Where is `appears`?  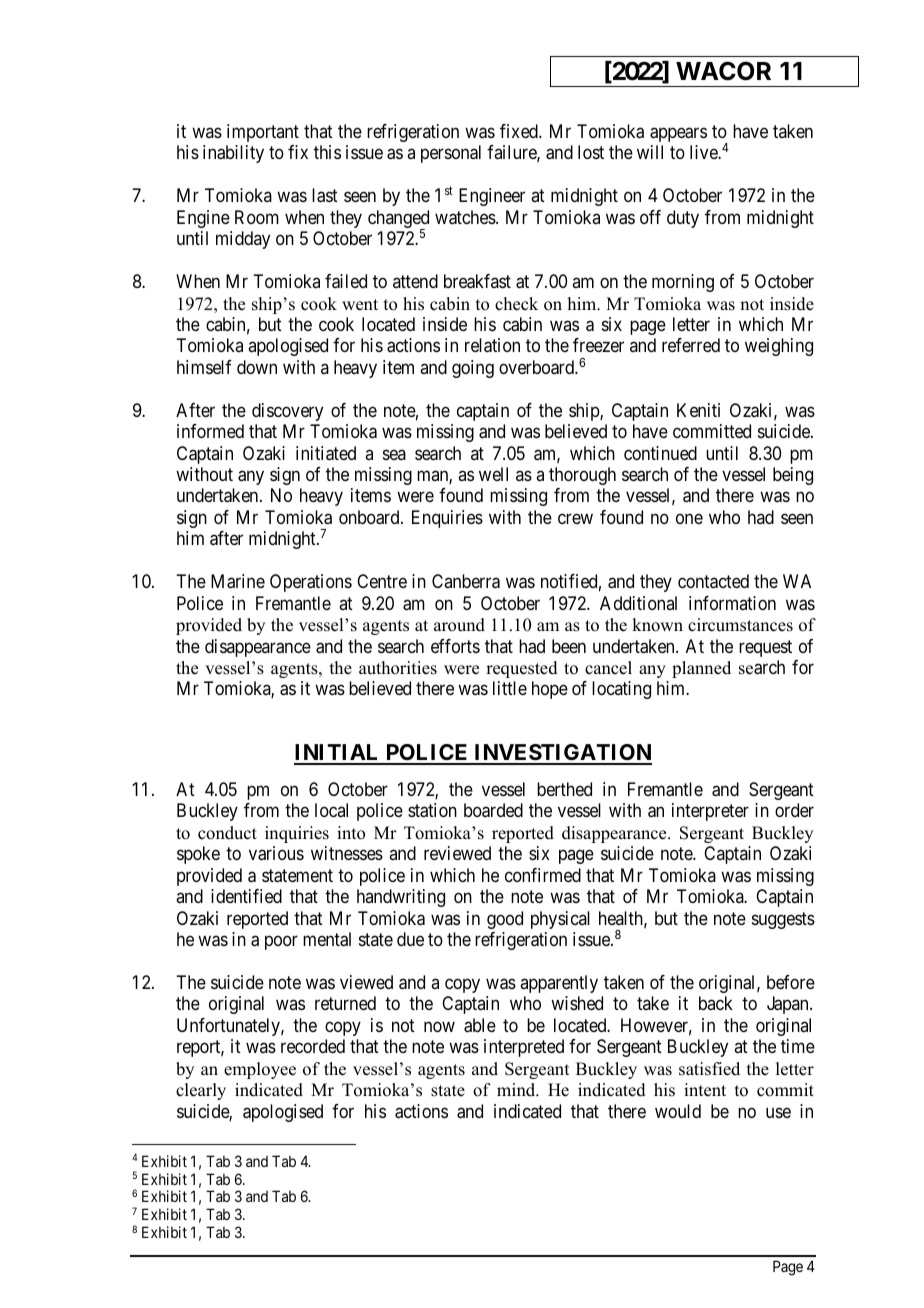 appears is located at coordinates (678, 134).
